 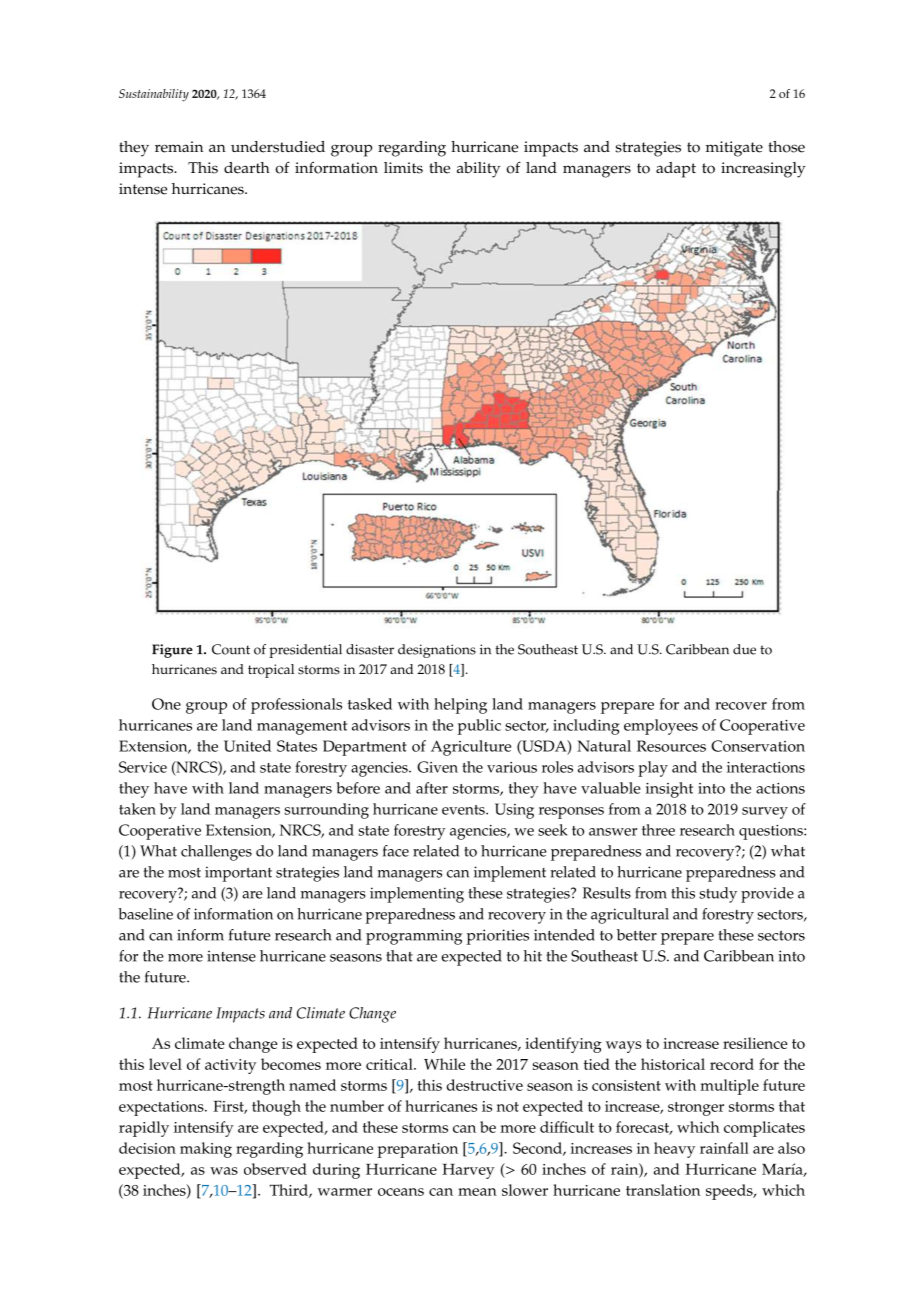 I want to click on dearth, so click(x=247, y=168).
